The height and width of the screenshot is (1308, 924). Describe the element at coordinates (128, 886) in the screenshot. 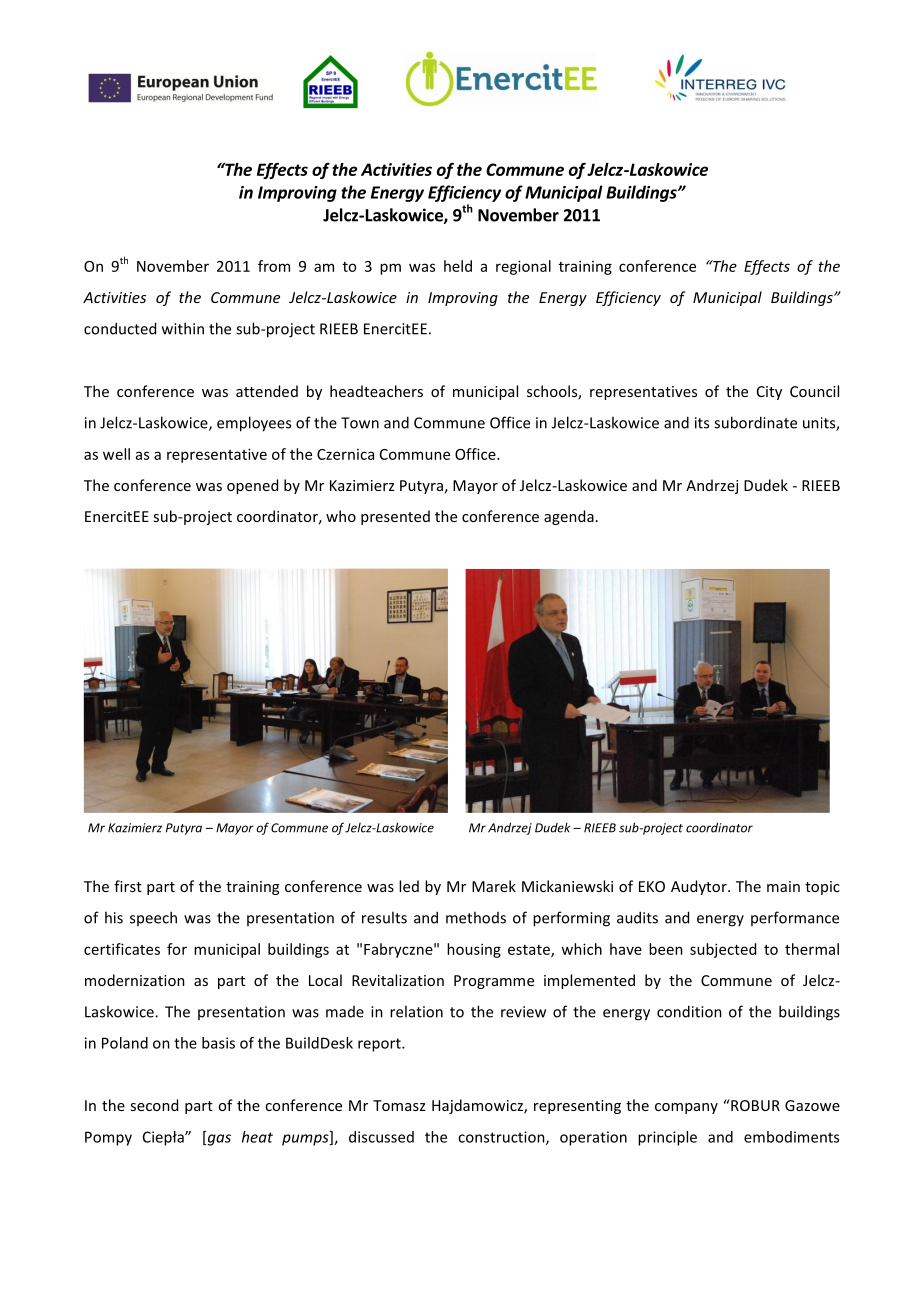

I see `first` at that location.
